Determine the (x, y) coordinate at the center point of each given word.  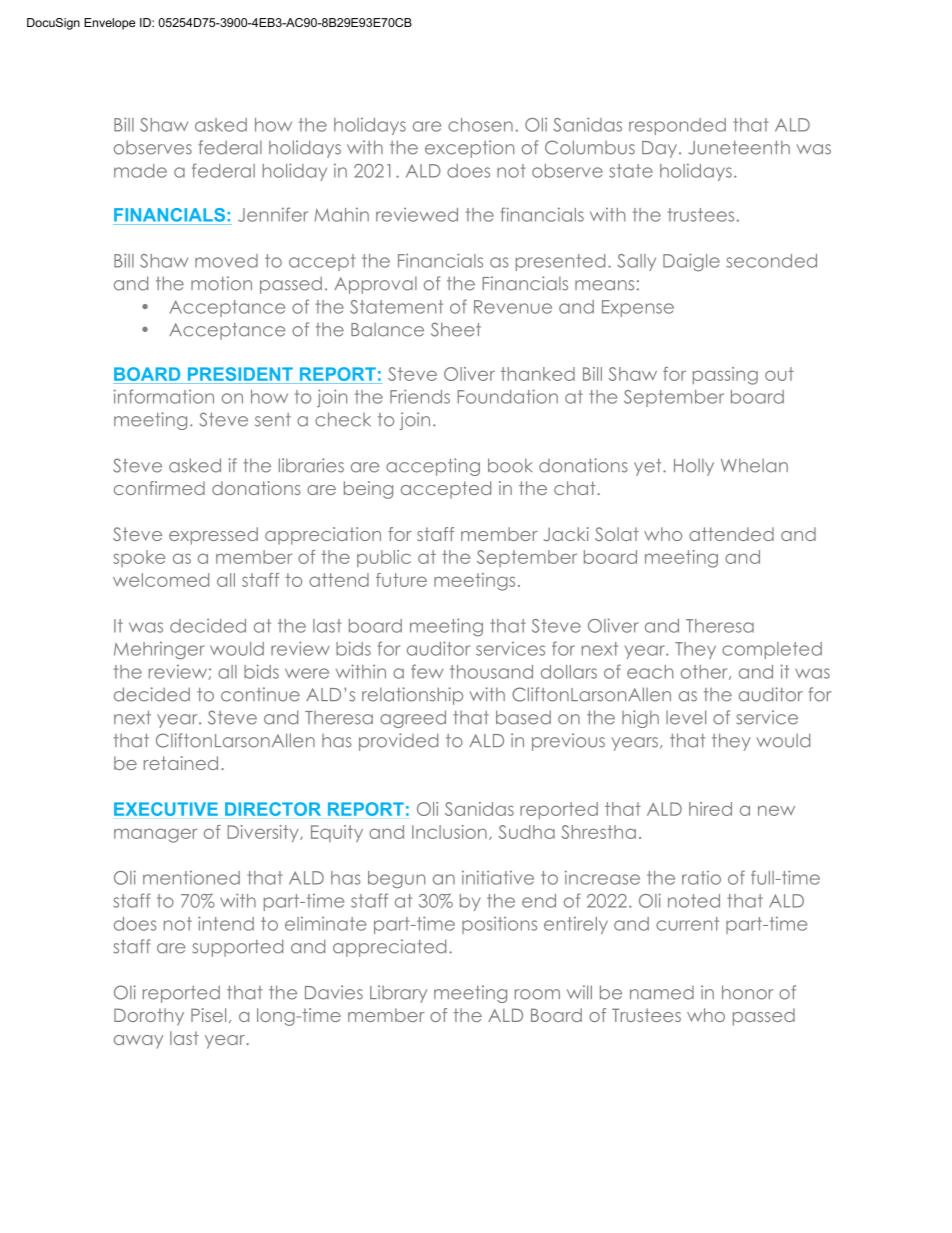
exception (469, 149)
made (140, 171)
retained (181, 763)
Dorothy (149, 1017)
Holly (694, 467)
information (163, 396)
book (510, 465)
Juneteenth (739, 147)
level (686, 717)
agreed (413, 719)
